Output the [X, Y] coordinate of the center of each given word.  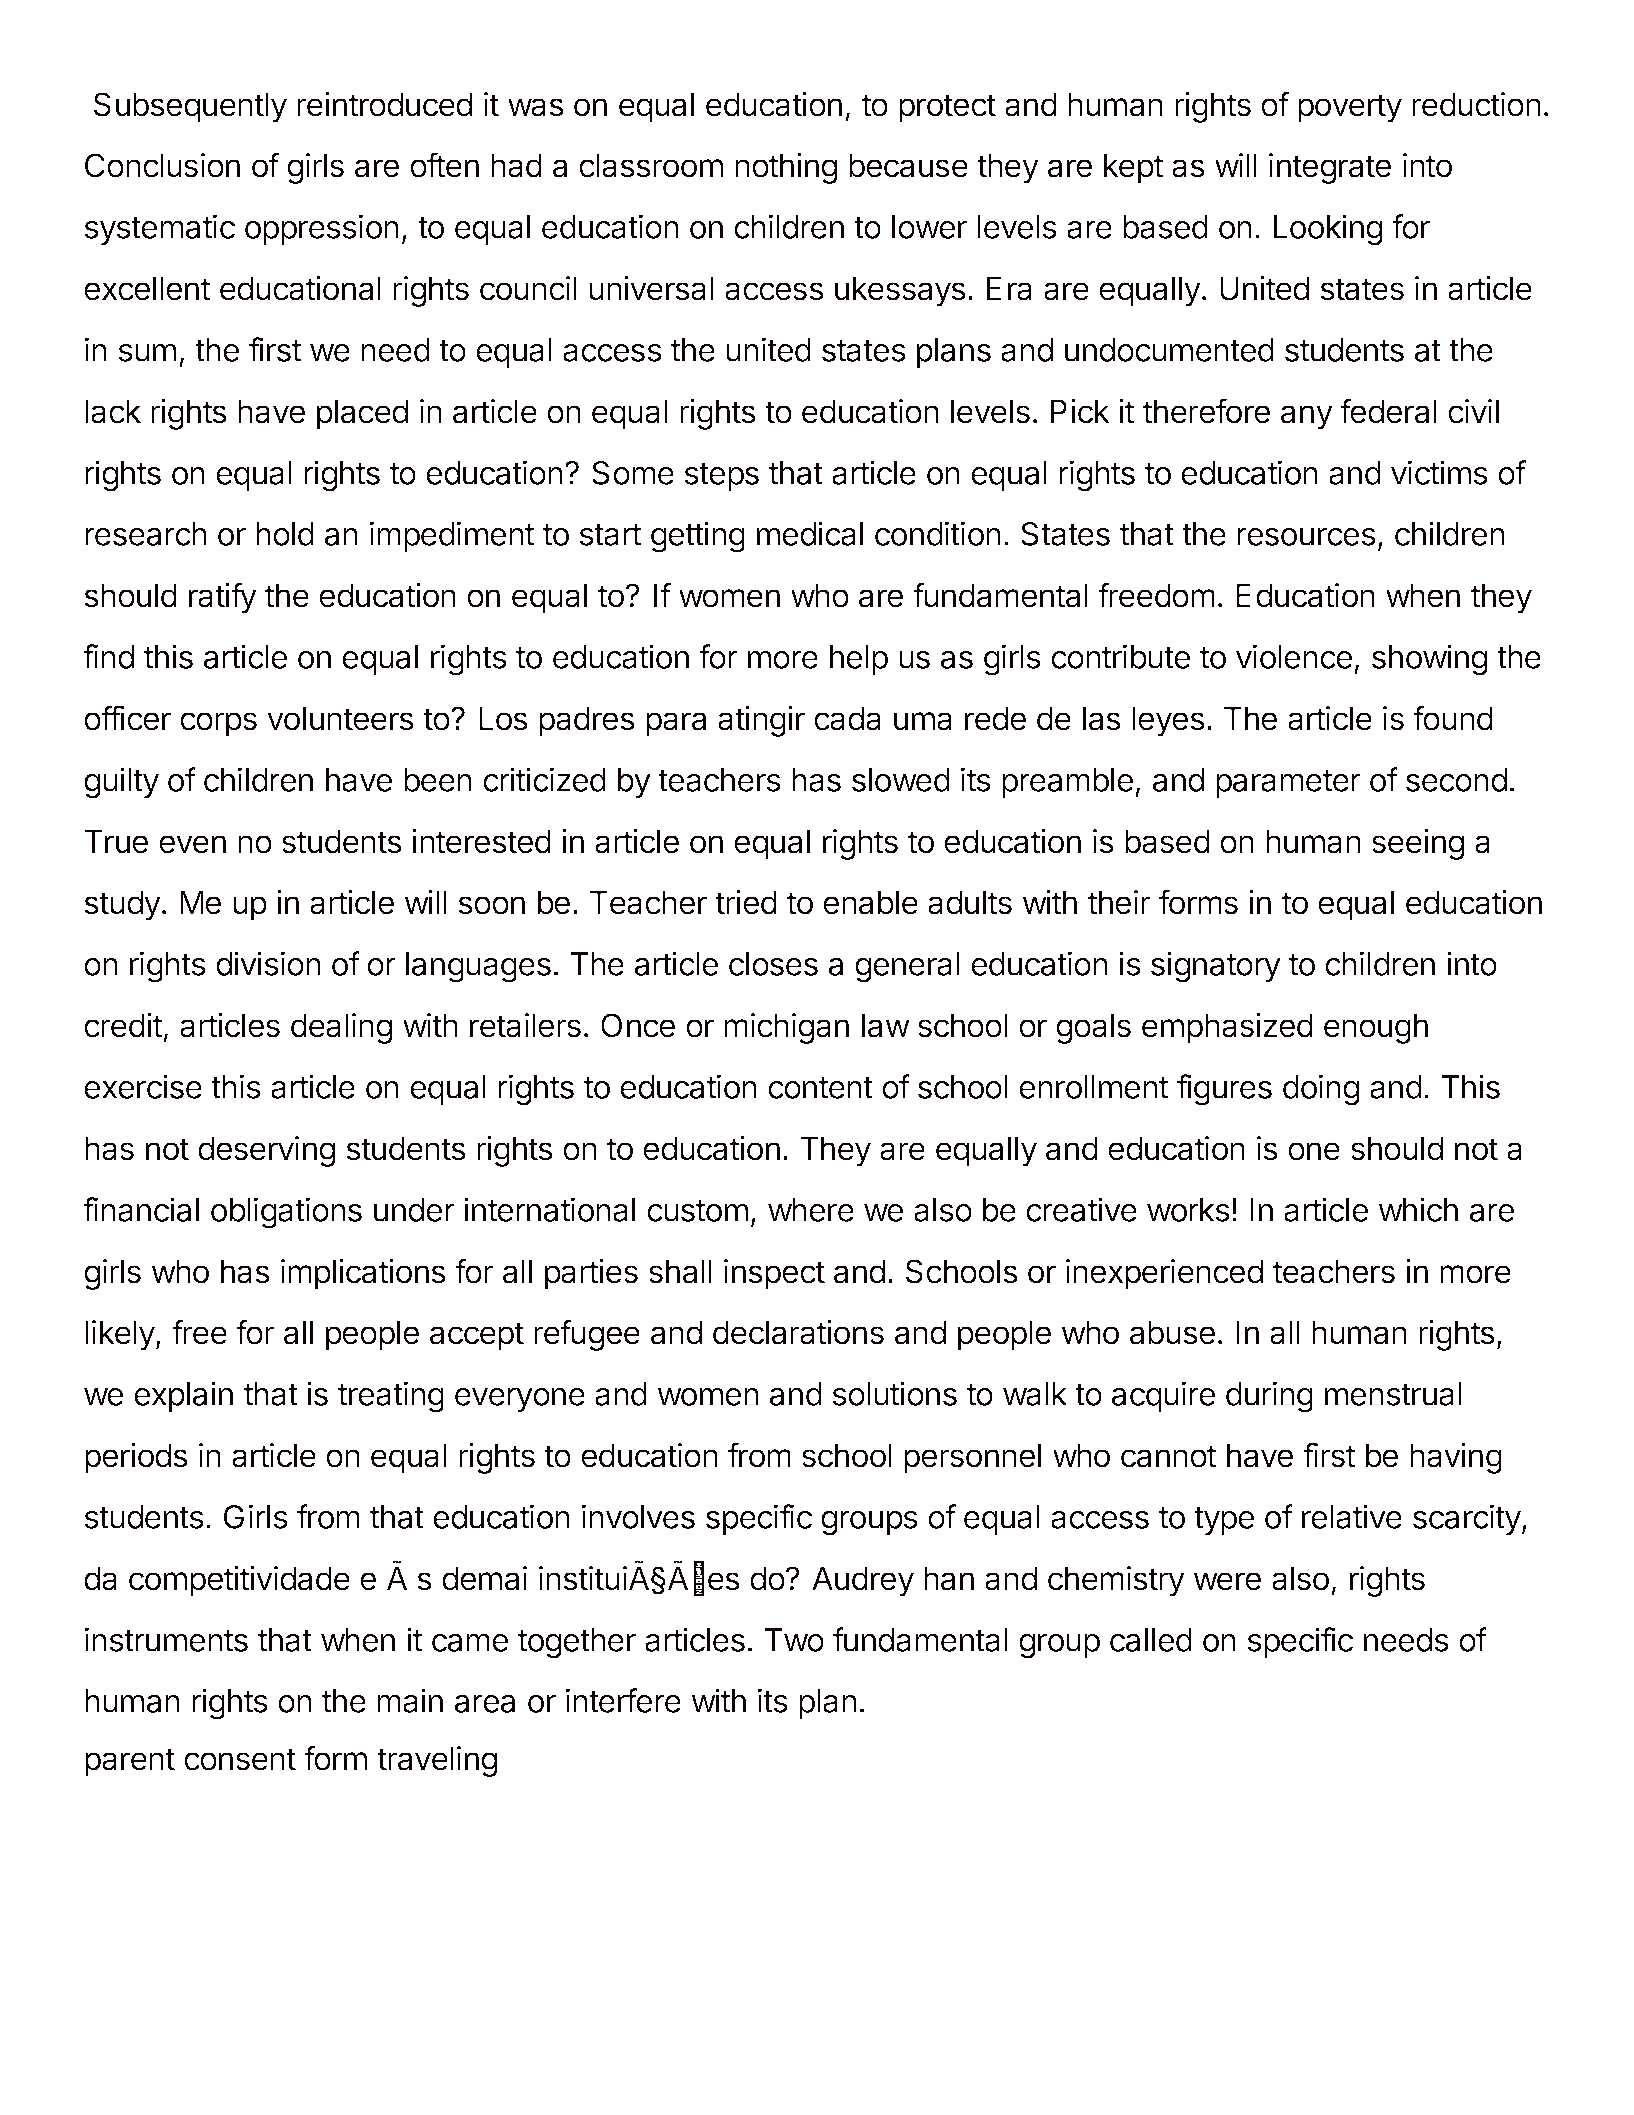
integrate [1330, 168]
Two [794, 1640]
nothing [786, 168]
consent [240, 1759]
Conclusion [162, 165]
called [1151, 1640]
